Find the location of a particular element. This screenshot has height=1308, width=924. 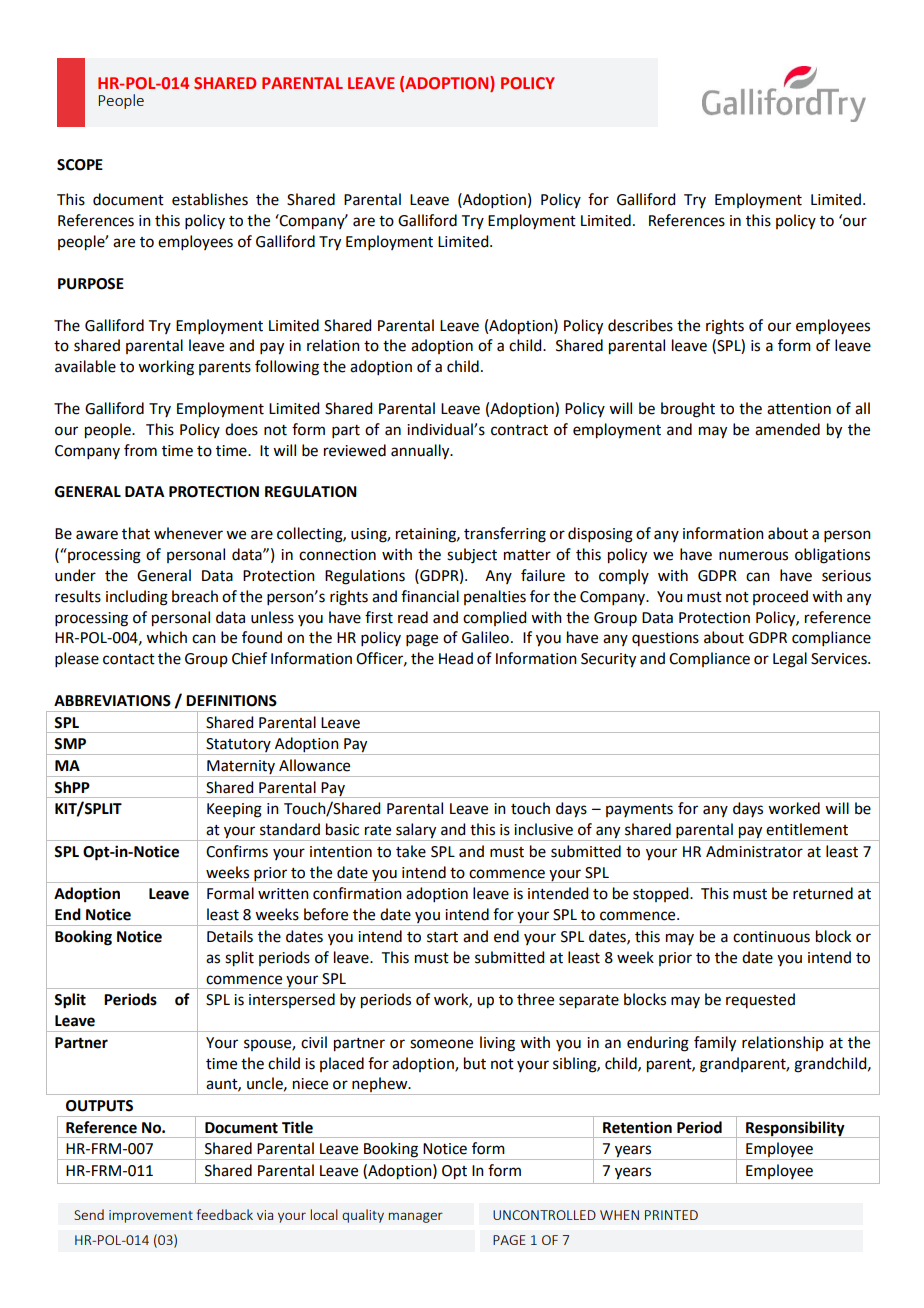

improvement is located at coordinates (151, 1216).
